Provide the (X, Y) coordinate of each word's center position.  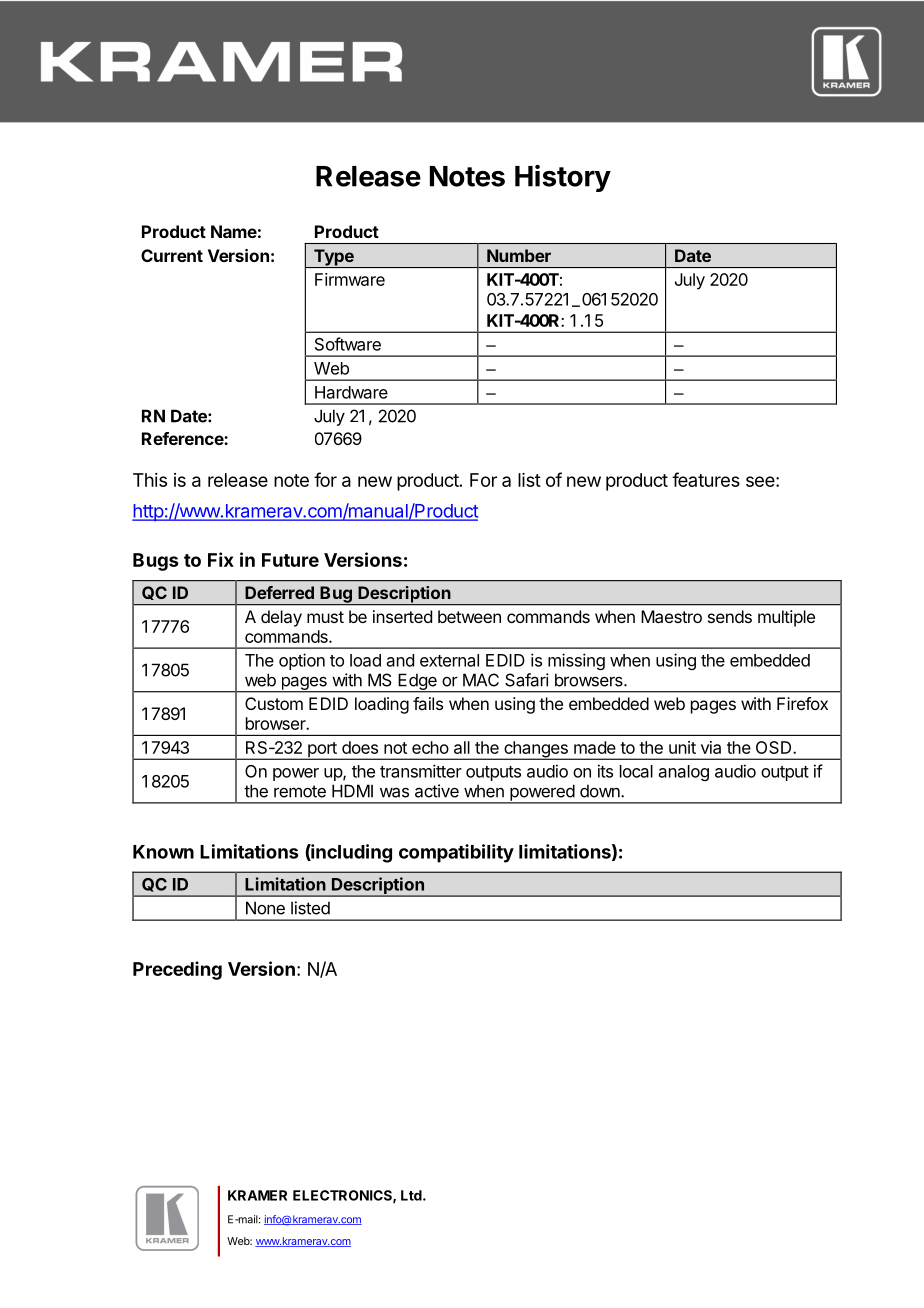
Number (519, 255)
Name (234, 231)
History (563, 178)
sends (730, 616)
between (469, 616)
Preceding (177, 970)
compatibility (456, 853)
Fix (221, 559)
